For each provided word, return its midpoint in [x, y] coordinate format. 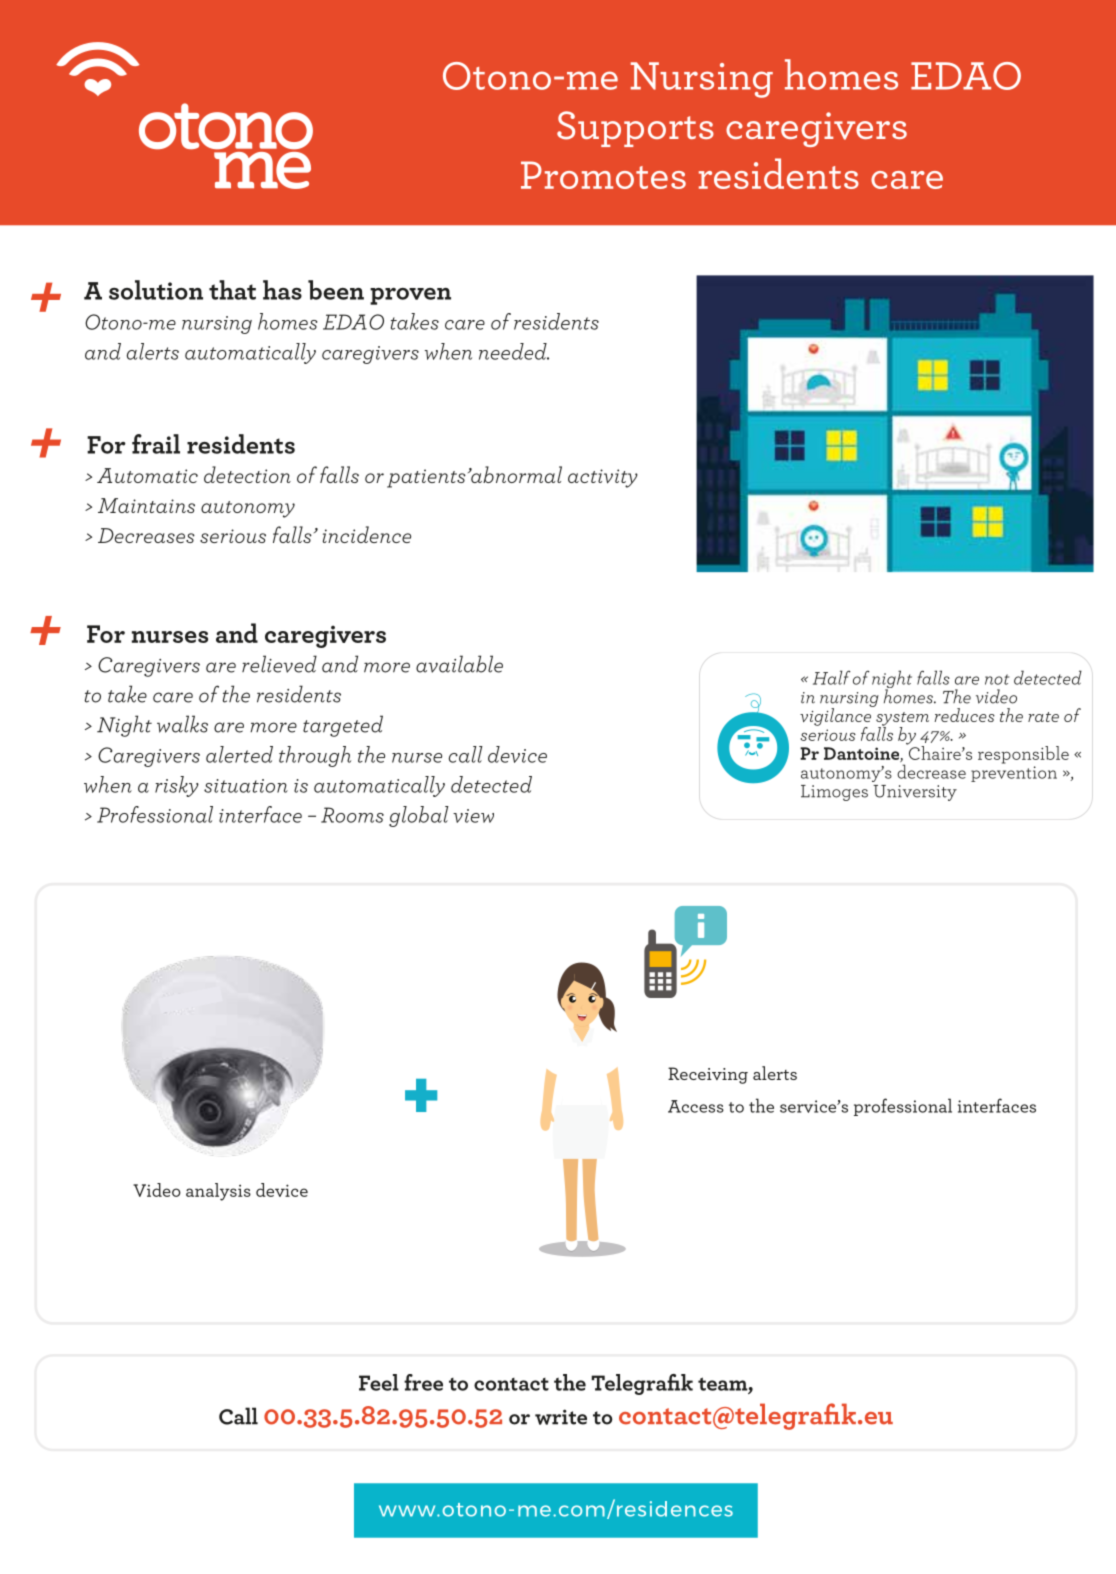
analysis [218, 1192]
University [915, 793]
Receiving [708, 1075]
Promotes [603, 175]
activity [603, 478]
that [232, 290]
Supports [635, 129]
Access [696, 1106]
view [473, 816]
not [997, 679]
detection [247, 474]
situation [246, 786]
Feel [379, 1382]
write [561, 1417]
